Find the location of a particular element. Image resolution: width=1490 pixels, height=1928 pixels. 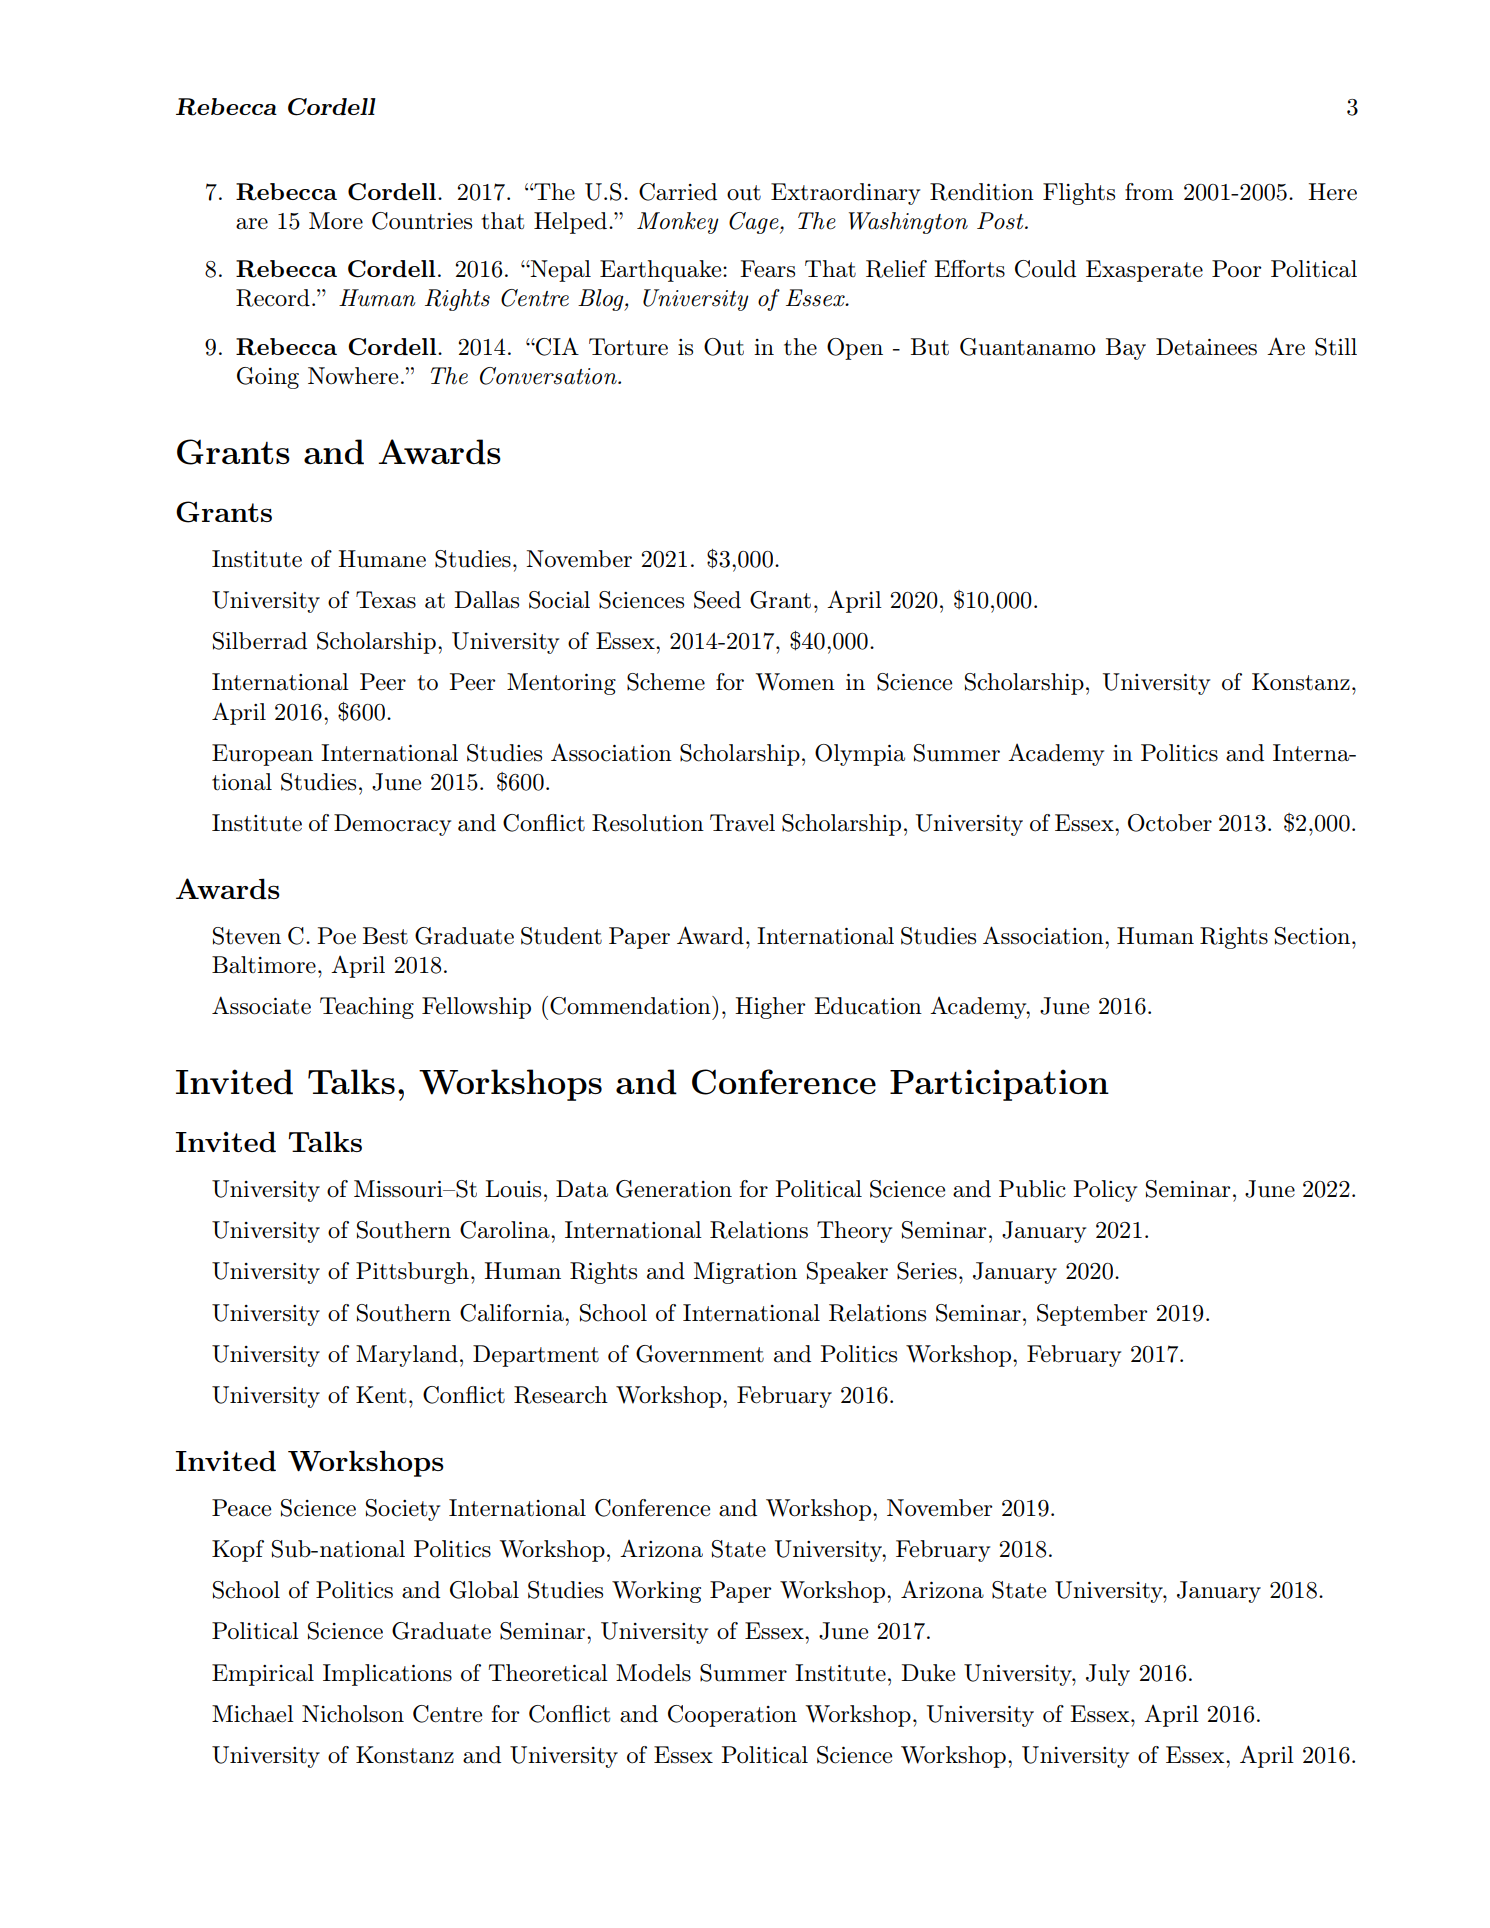

Texas is located at coordinates (386, 600).
